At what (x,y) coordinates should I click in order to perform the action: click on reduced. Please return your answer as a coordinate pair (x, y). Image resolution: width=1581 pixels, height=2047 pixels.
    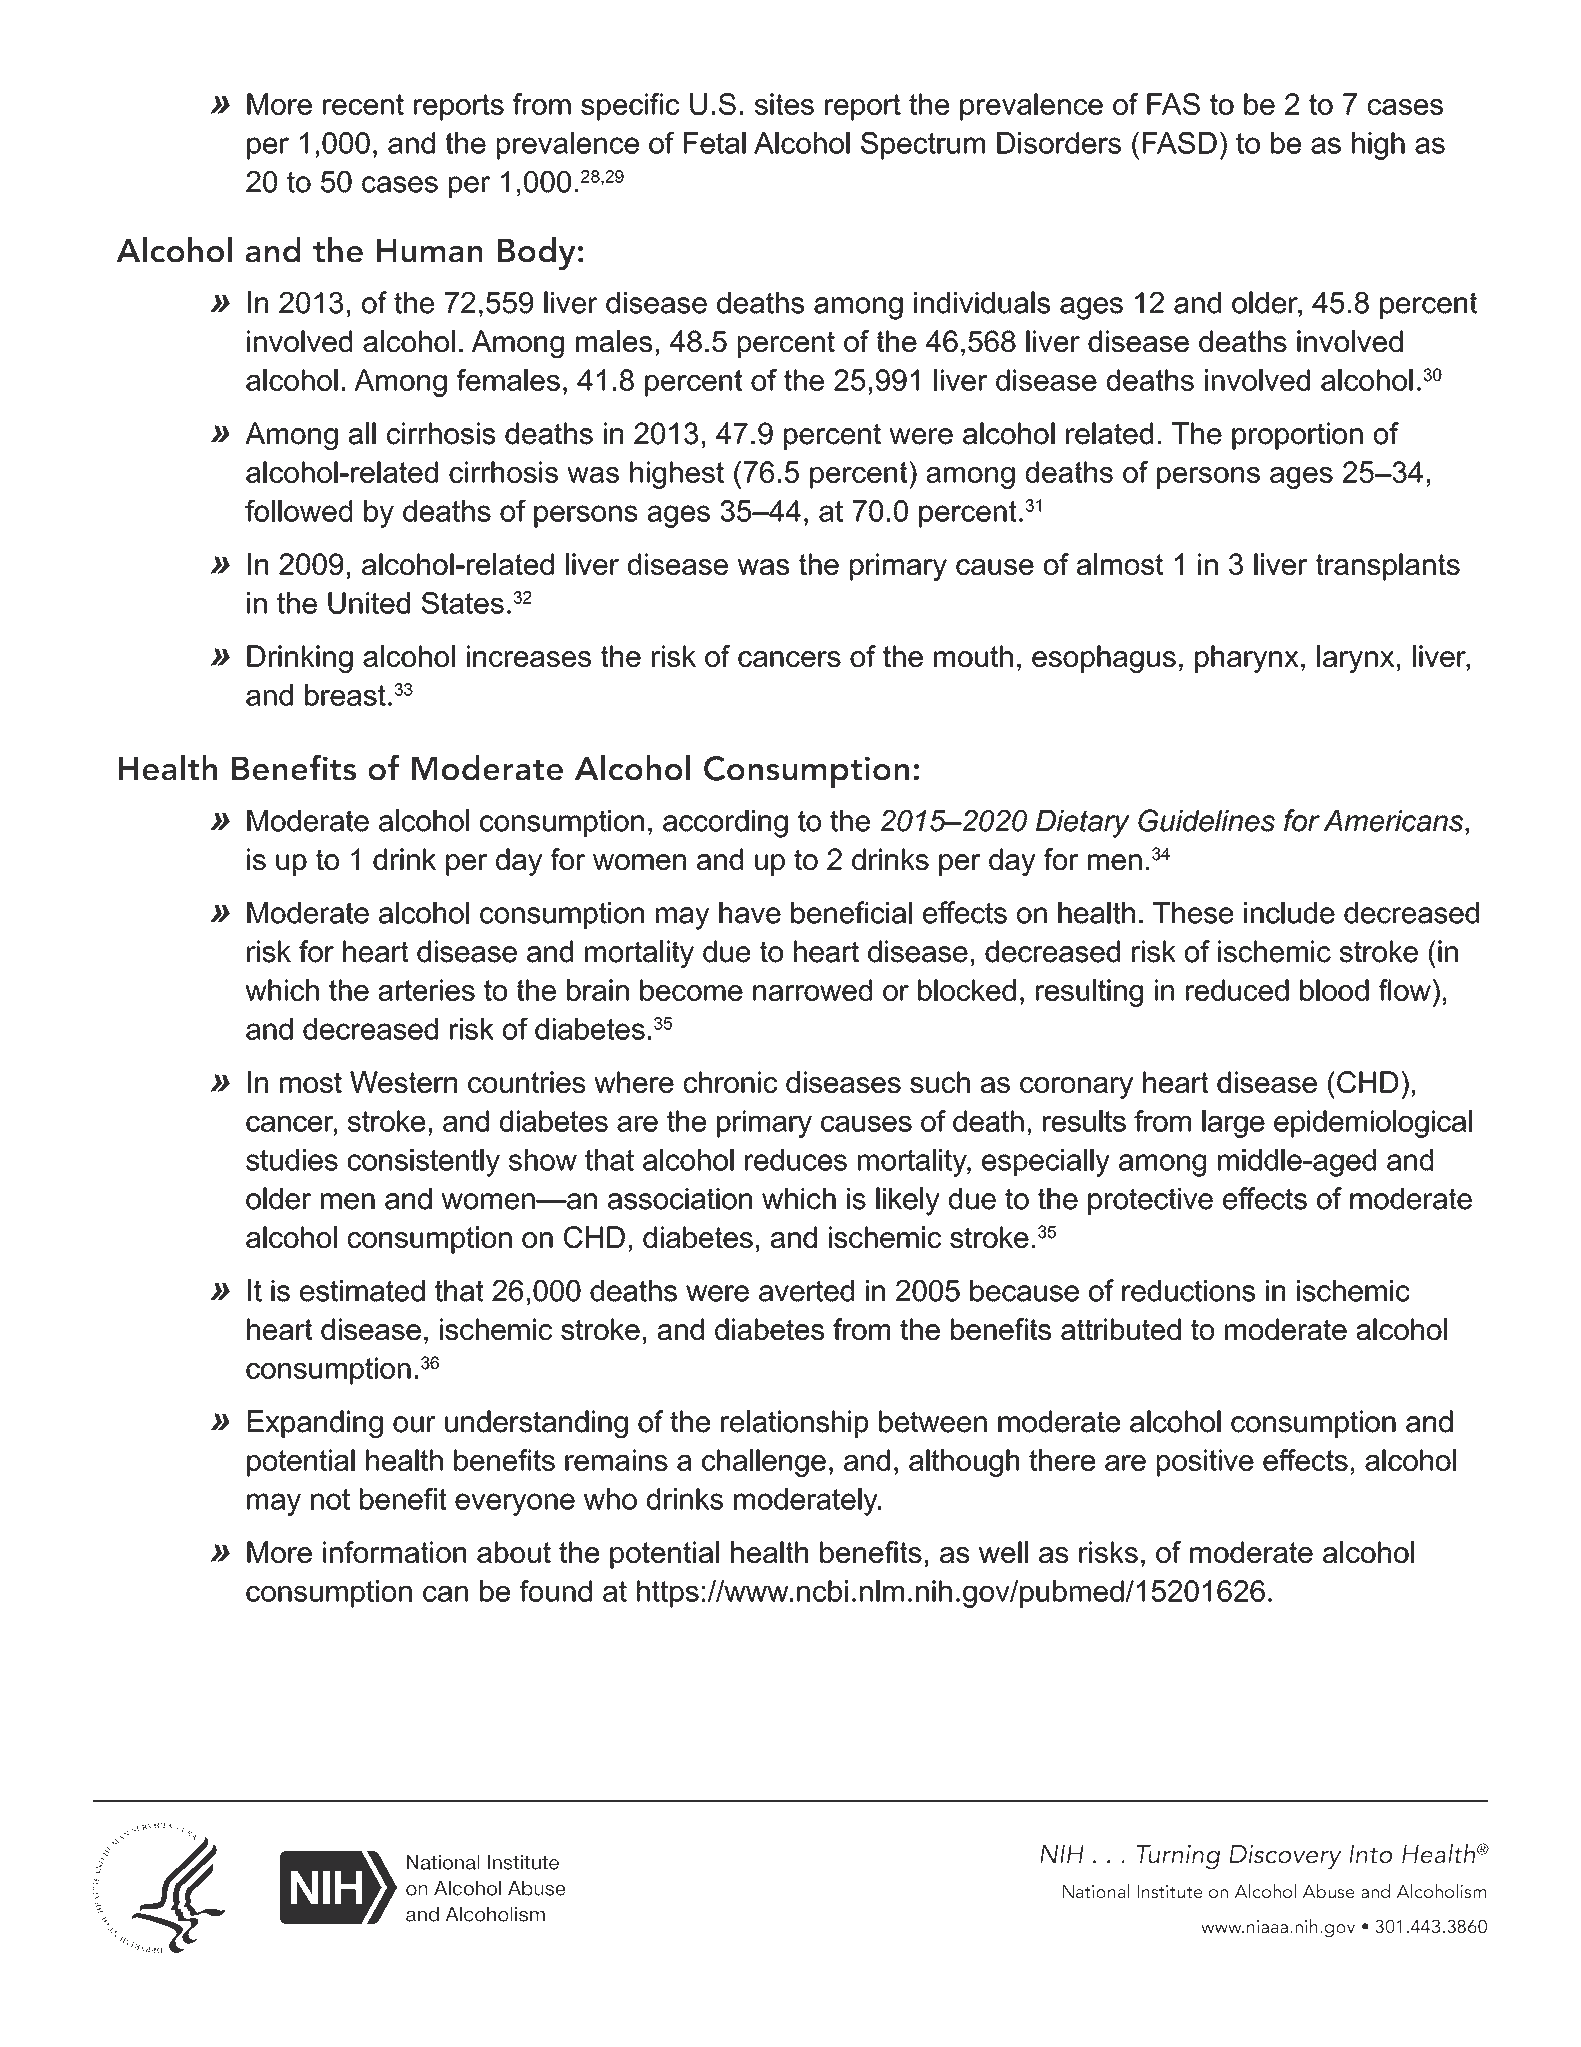
    Looking at the image, I should click on (1237, 990).
